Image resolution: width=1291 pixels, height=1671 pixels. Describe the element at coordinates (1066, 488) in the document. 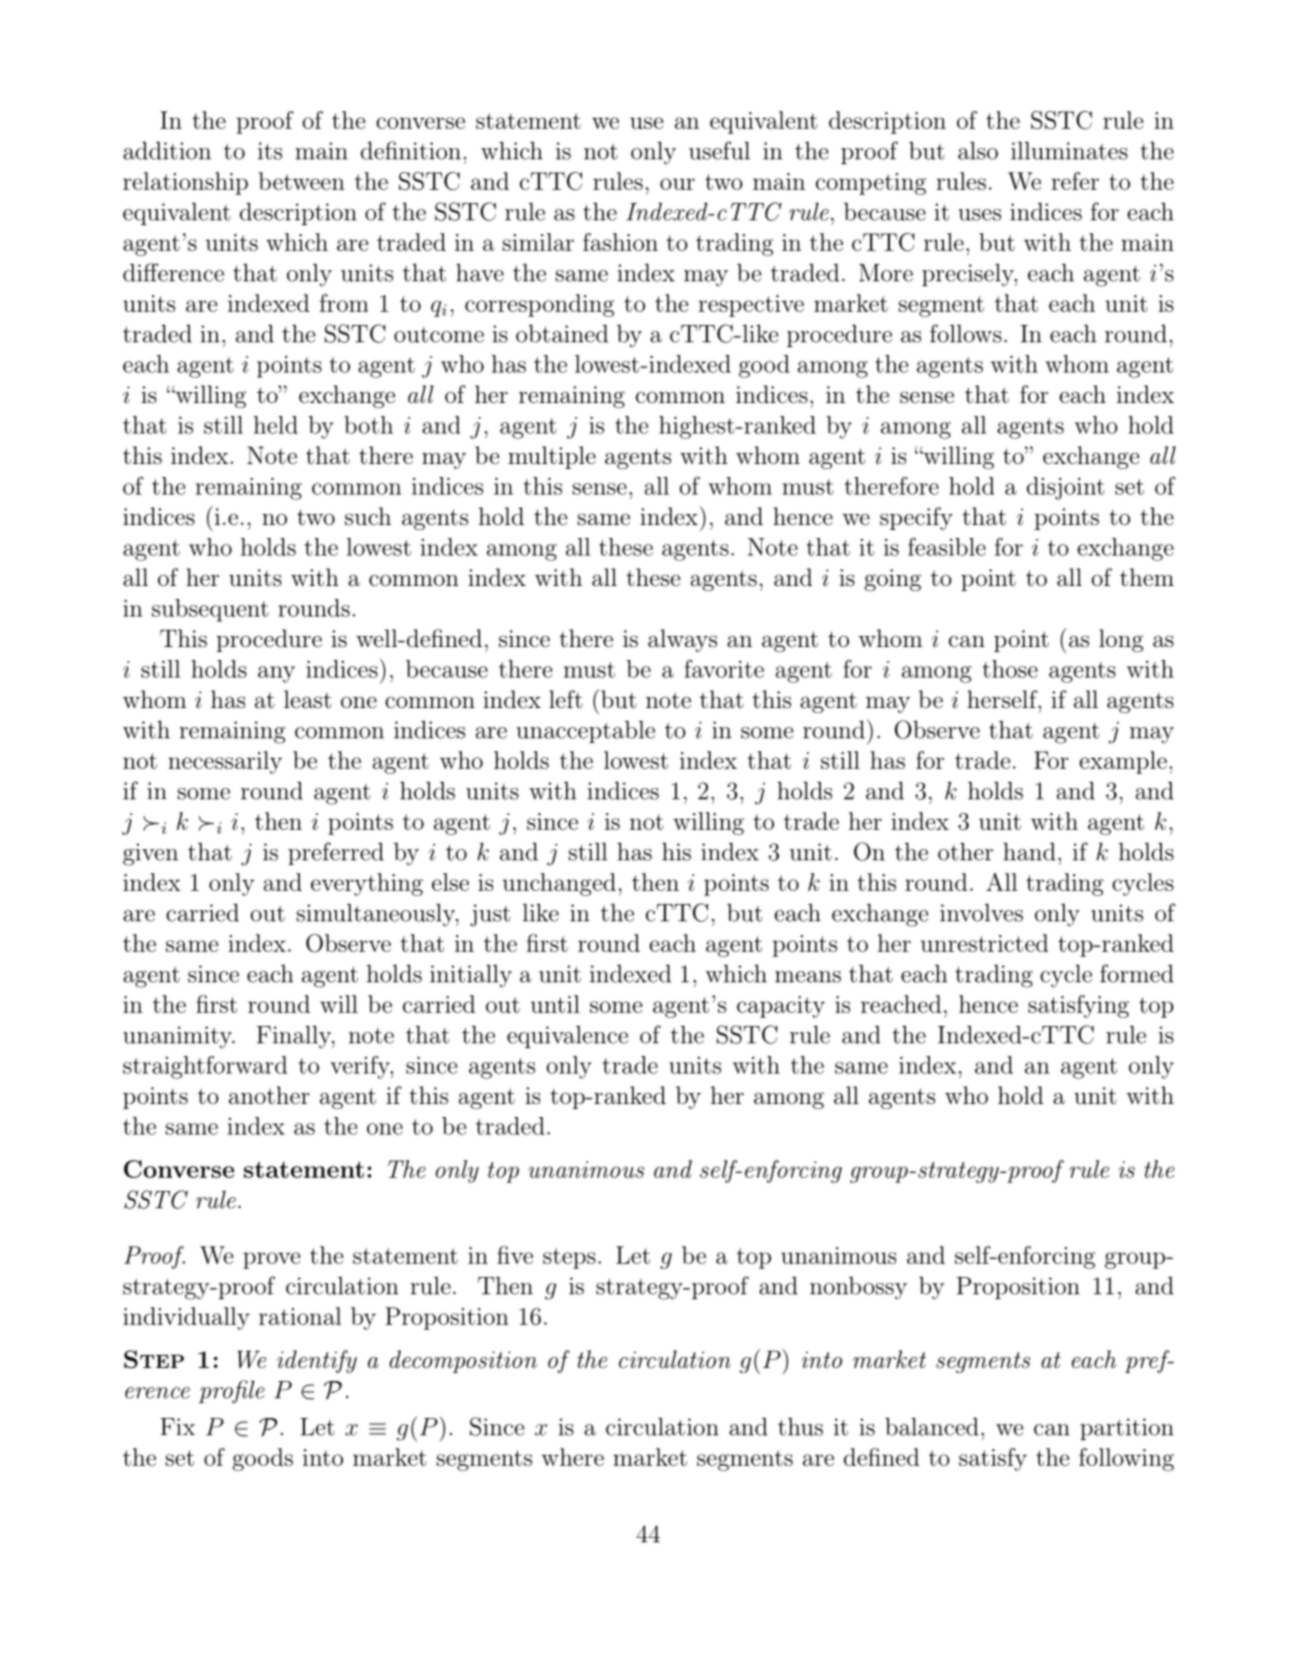

I see `disjoint` at that location.
